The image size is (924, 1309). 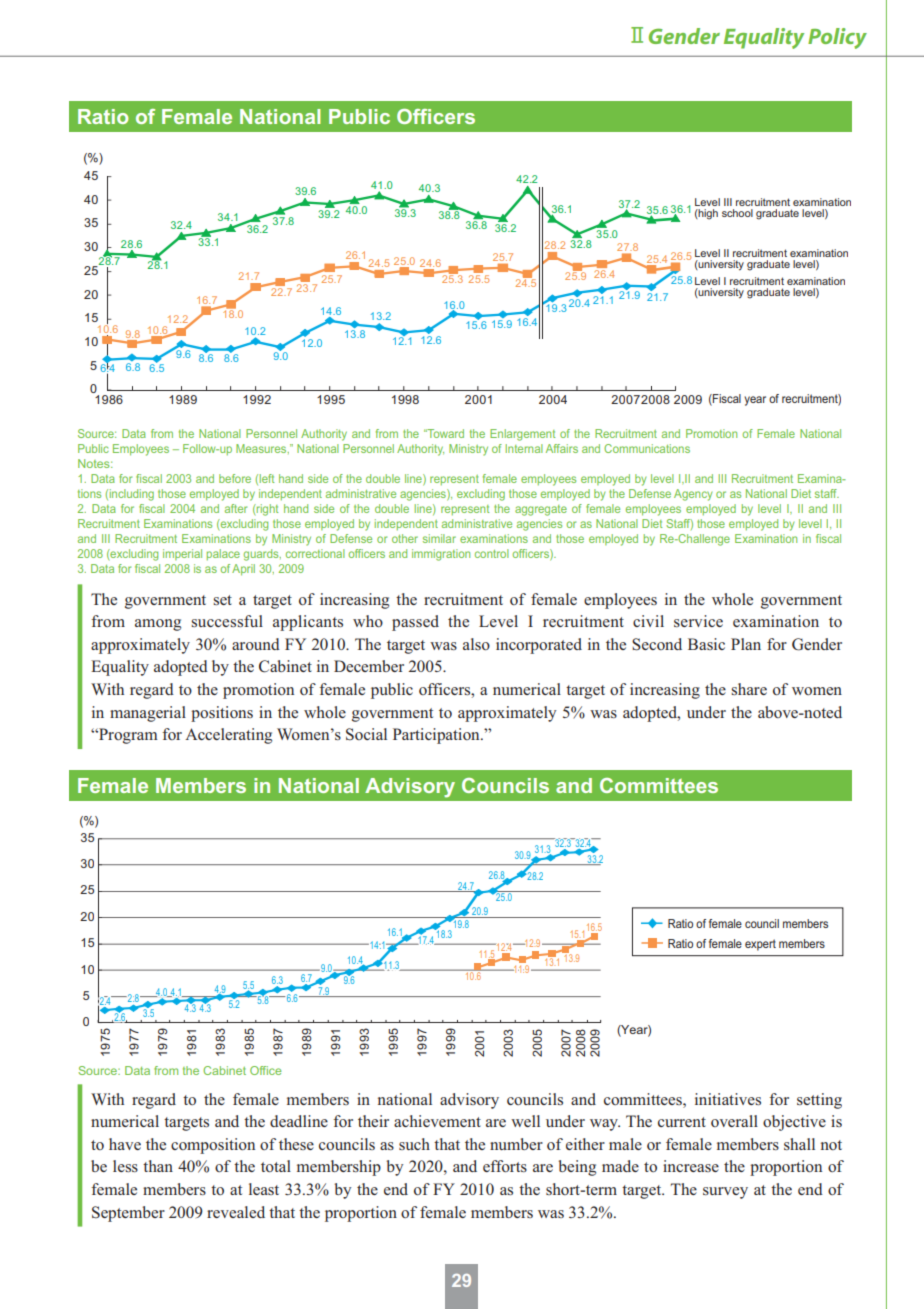 What do you see at coordinates (227, 621) in the screenshot?
I see `successful` at bounding box center [227, 621].
